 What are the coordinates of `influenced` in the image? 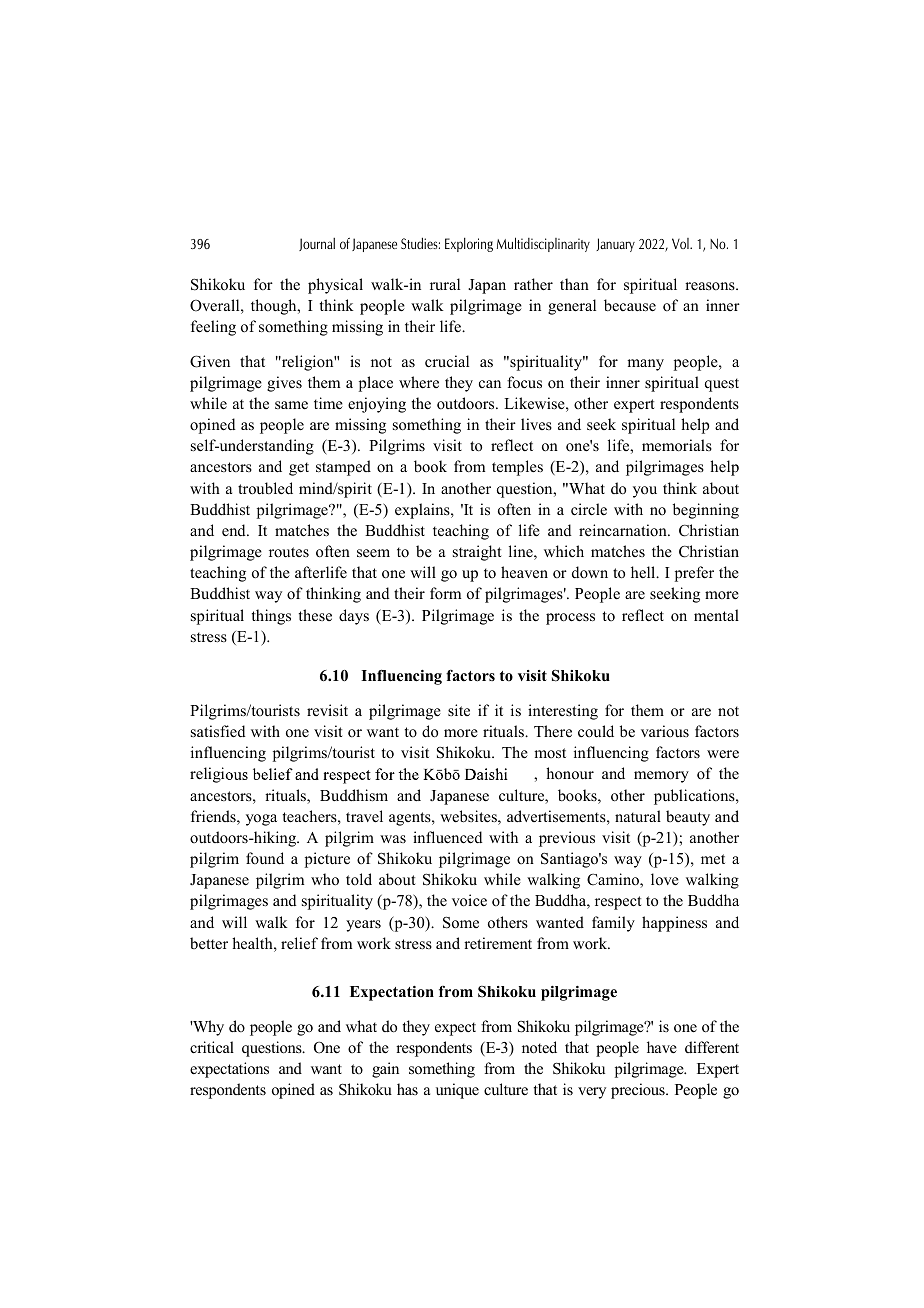 It's located at (448, 837).
